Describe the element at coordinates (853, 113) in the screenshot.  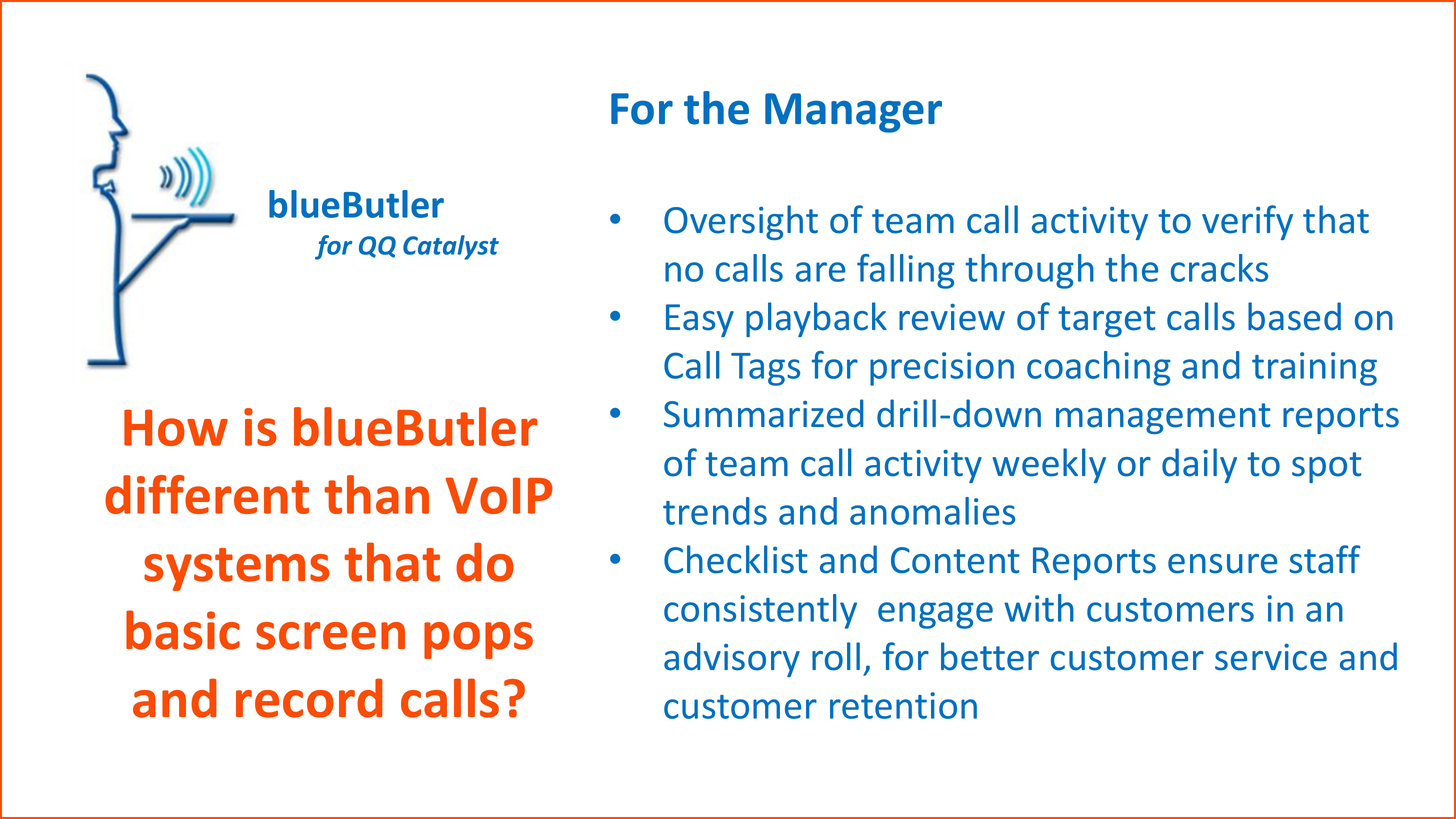
I see `Manager` at that location.
